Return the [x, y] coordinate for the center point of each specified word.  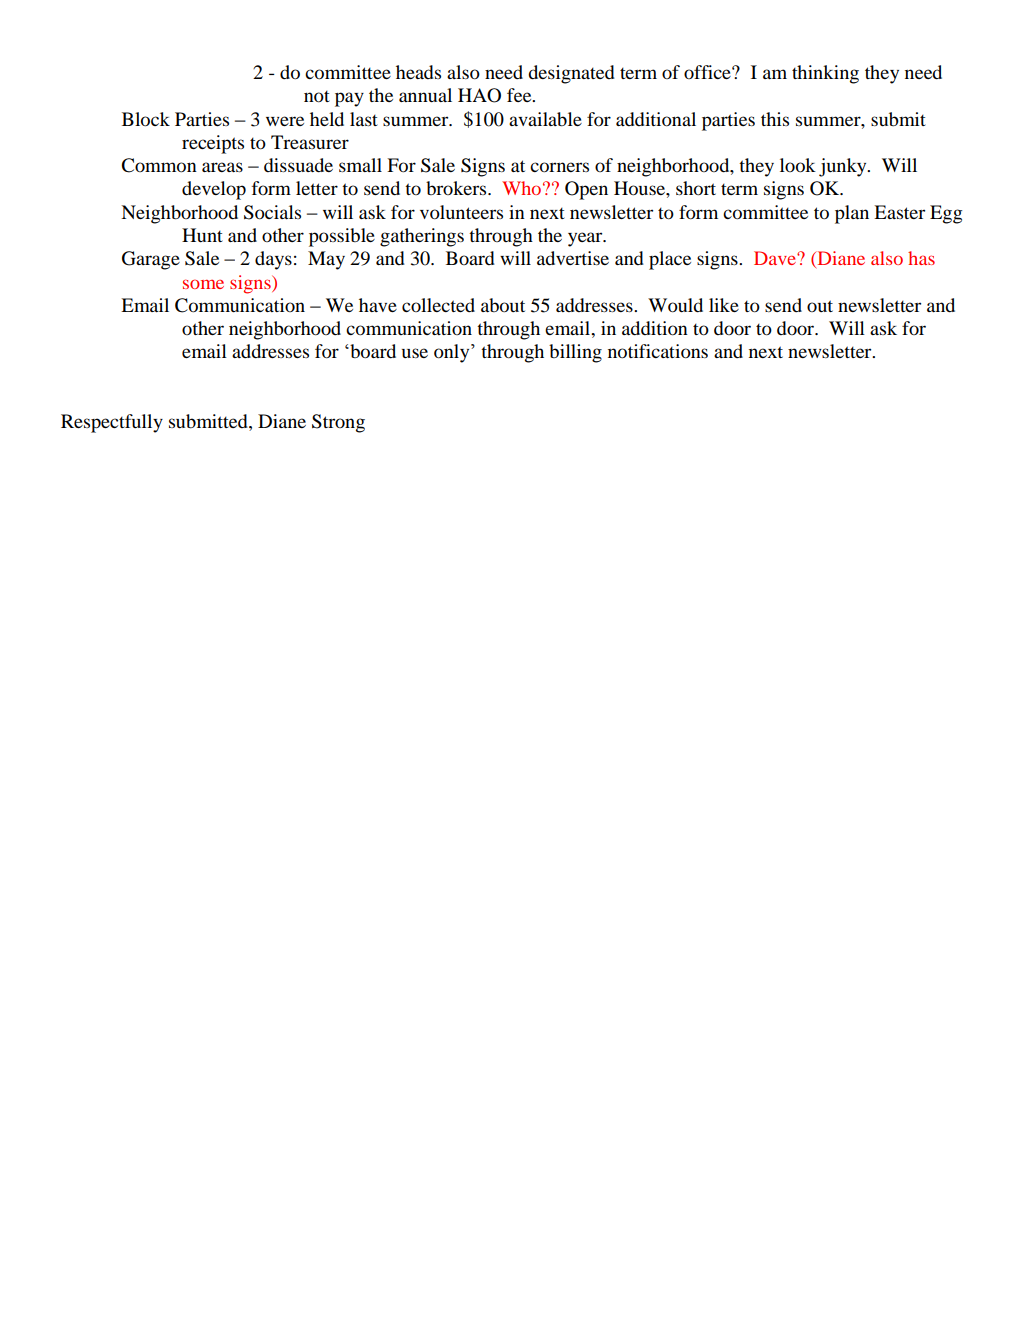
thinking [825, 74]
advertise [573, 258]
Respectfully [112, 423]
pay [349, 99]
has [921, 258]
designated [571, 74]
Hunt [202, 235]
